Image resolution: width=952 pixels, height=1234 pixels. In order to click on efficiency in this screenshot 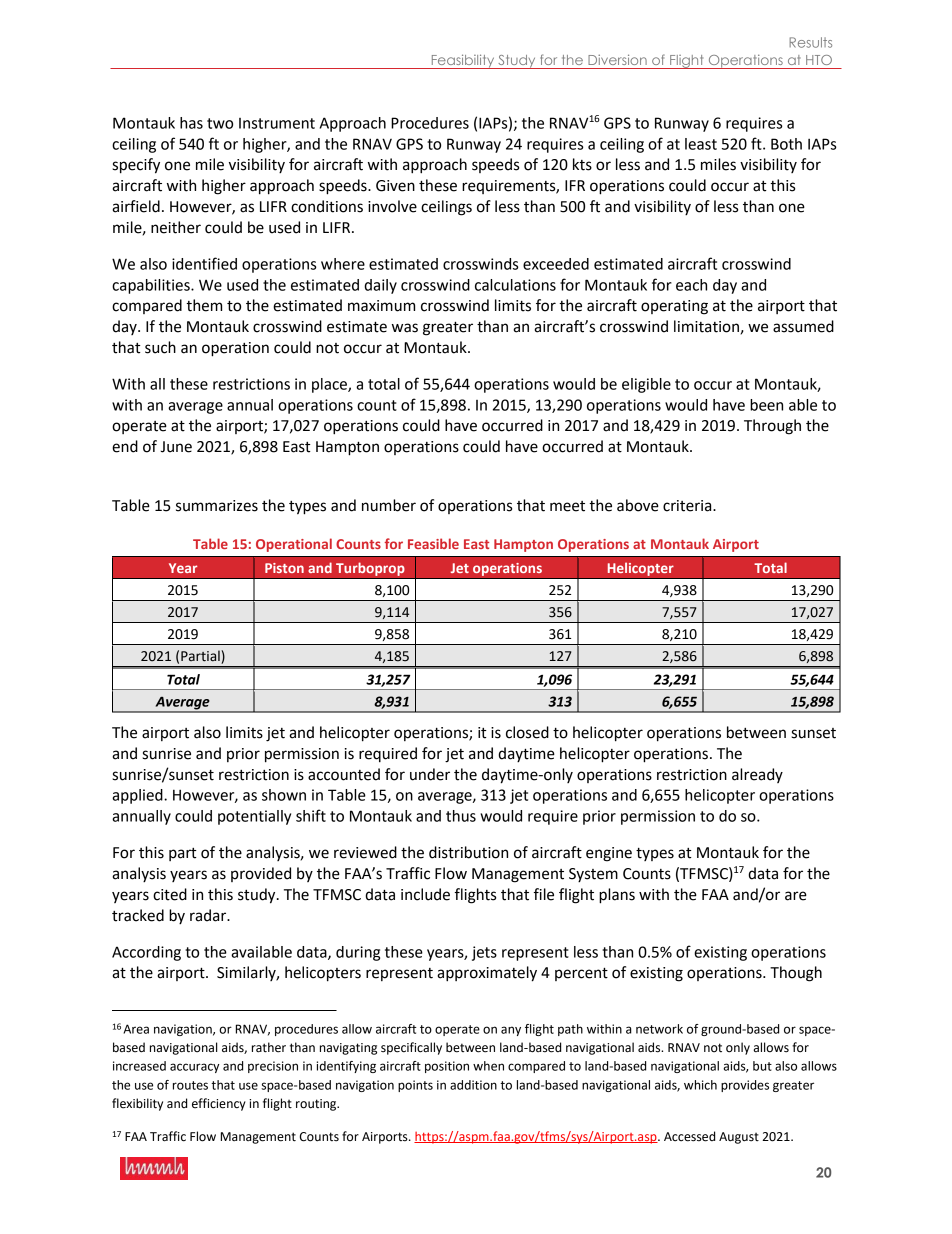, I will do `click(219, 1104)`.
